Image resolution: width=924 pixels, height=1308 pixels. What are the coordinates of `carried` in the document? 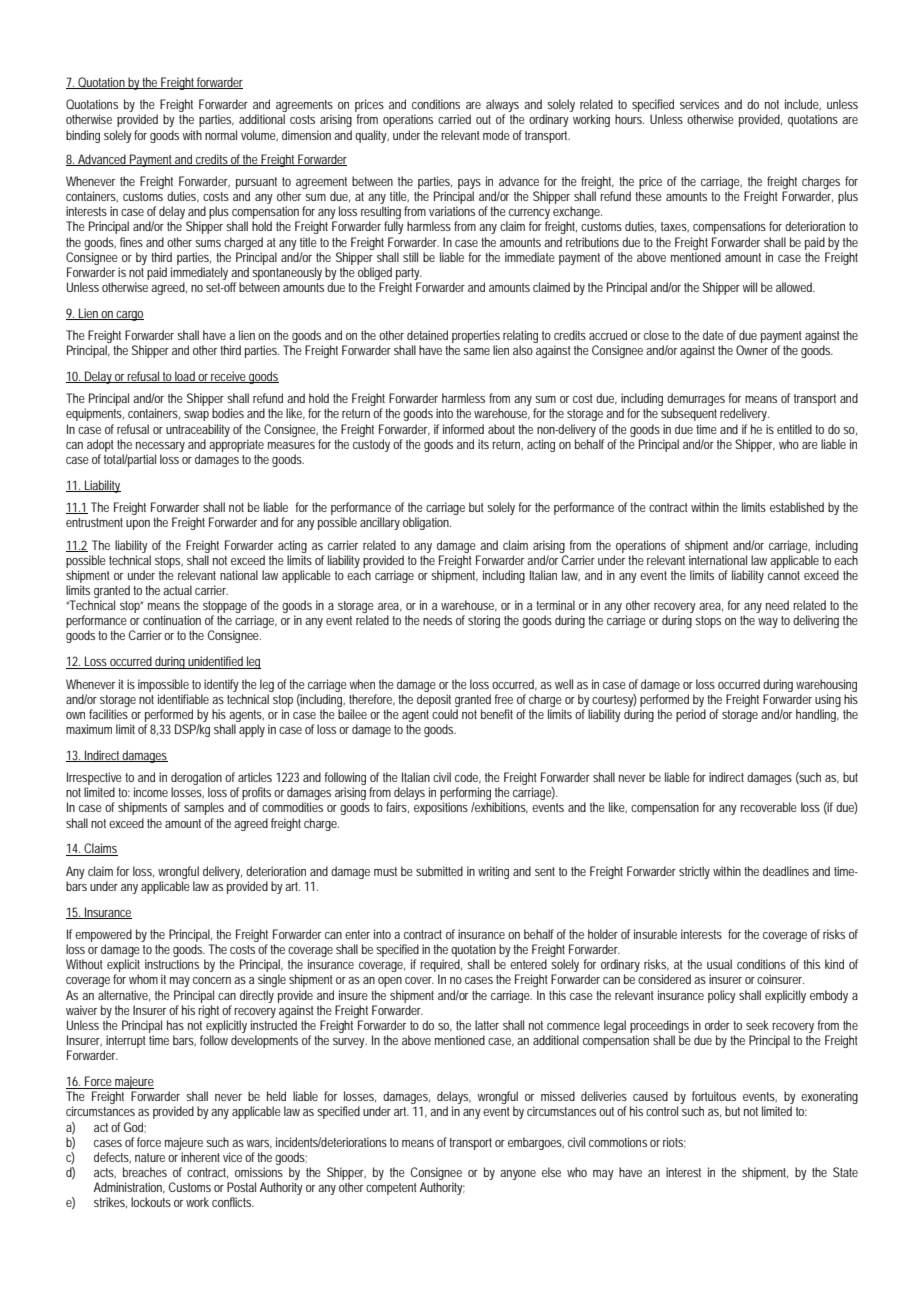 It's located at (454, 119).
